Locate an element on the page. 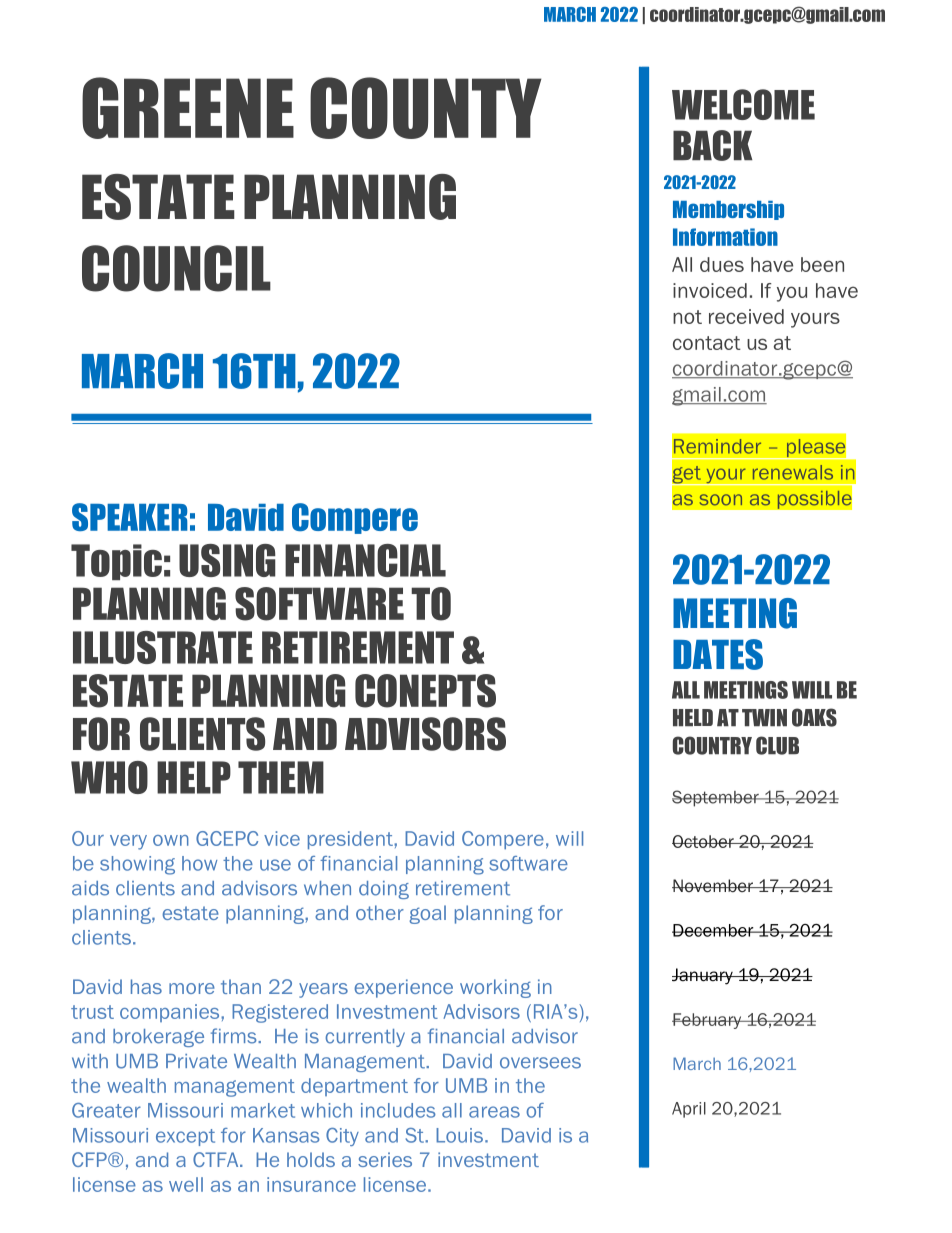 The height and width of the document is (1233, 952). GREENE is located at coordinates (188, 108).
